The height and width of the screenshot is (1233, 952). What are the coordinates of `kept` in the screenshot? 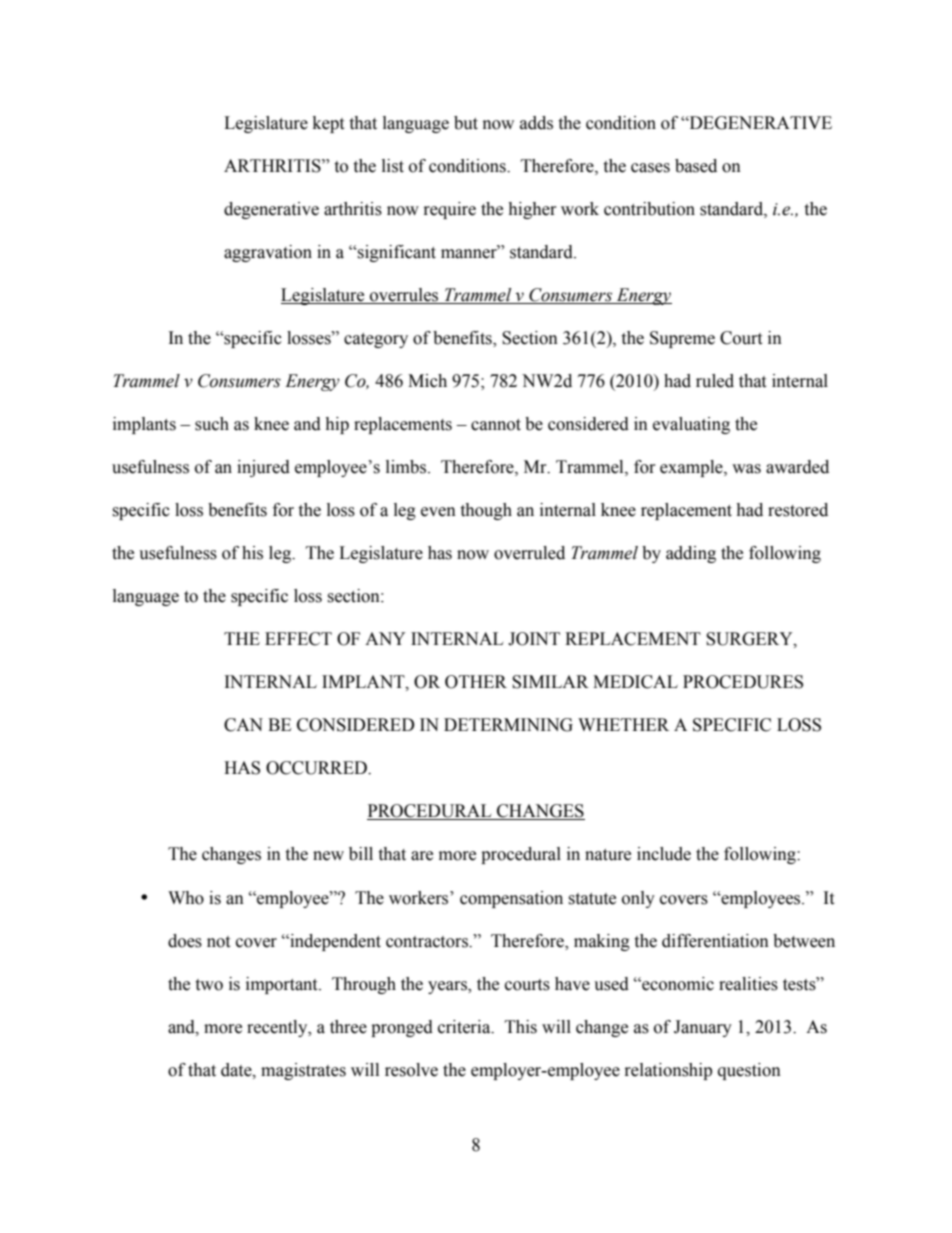 It's located at (328, 124).
